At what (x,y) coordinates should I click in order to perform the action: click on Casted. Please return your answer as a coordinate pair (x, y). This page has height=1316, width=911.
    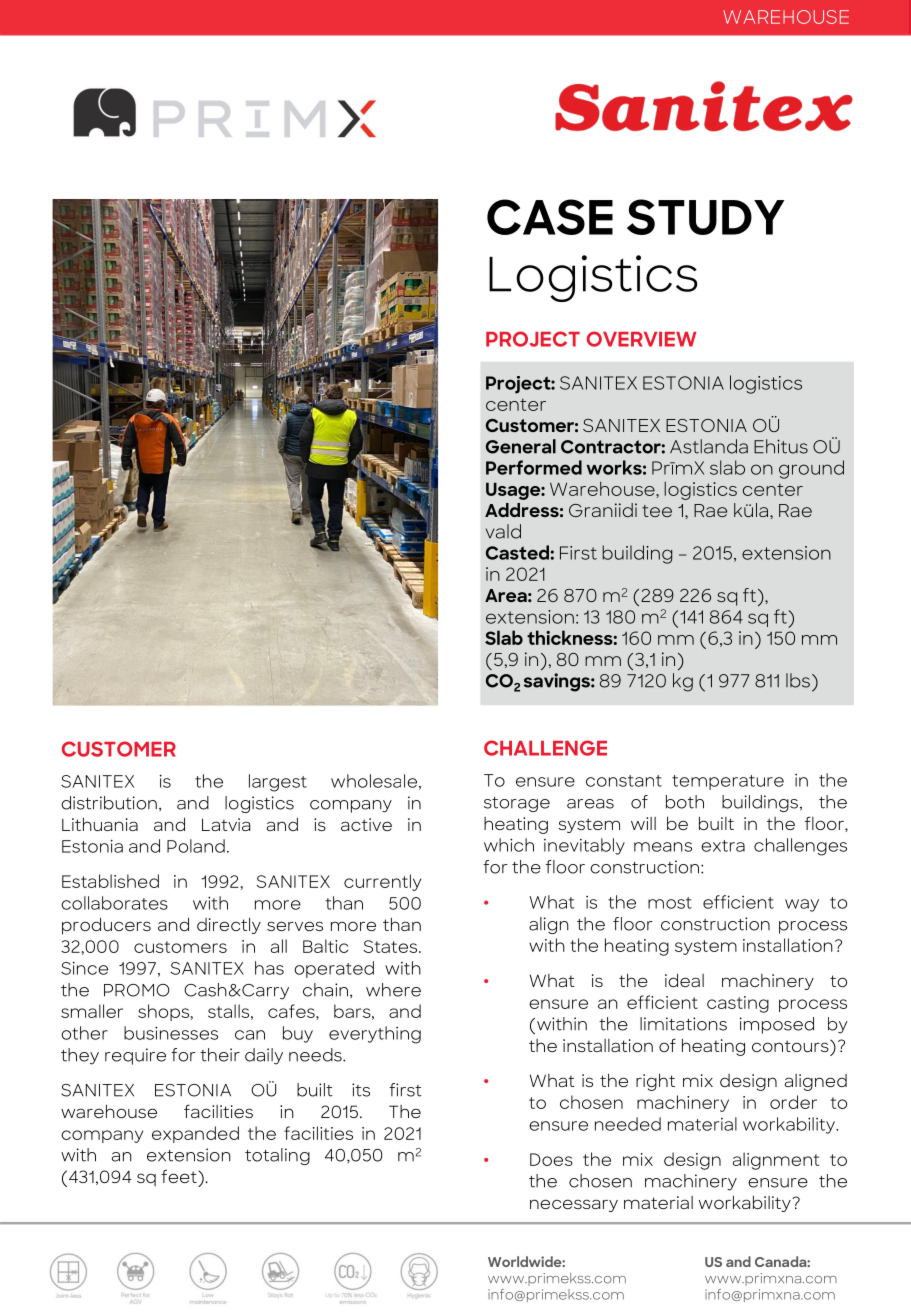
    Looking at the image, I should click on (517, 552).
